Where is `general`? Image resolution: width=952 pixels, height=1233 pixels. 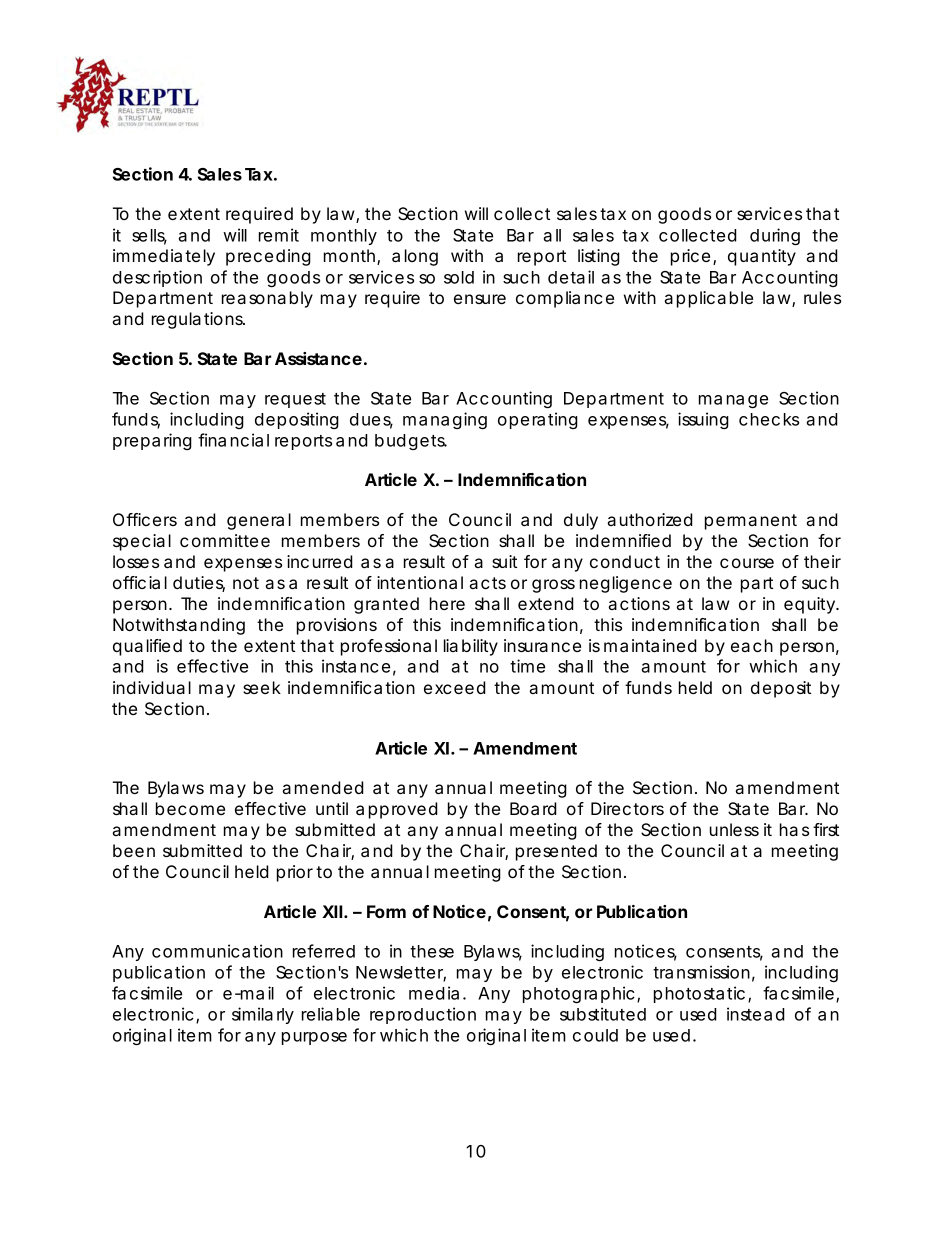
general is located at coordinates (259, 521).
